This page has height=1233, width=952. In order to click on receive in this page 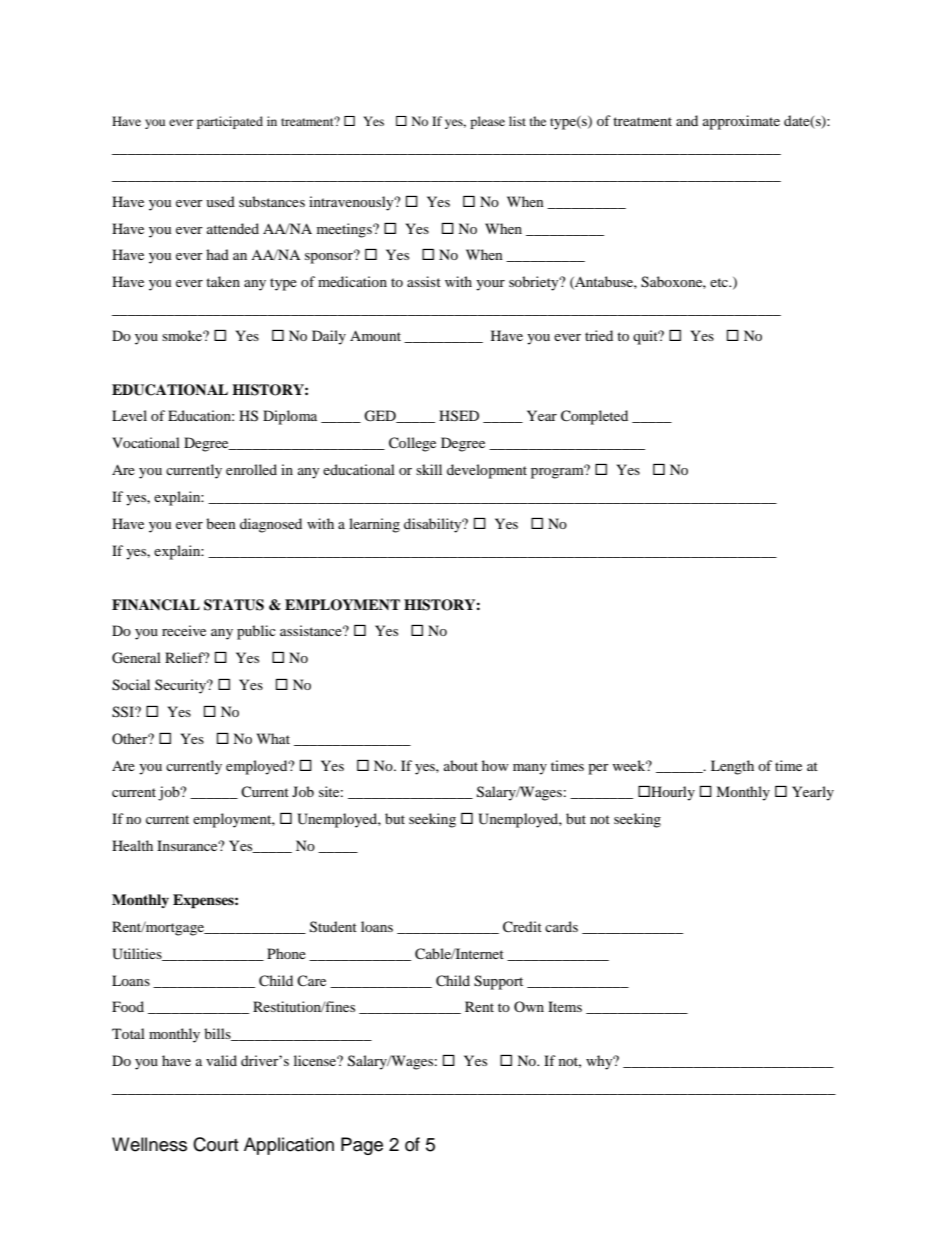, I will do `click(184, 630)`.
